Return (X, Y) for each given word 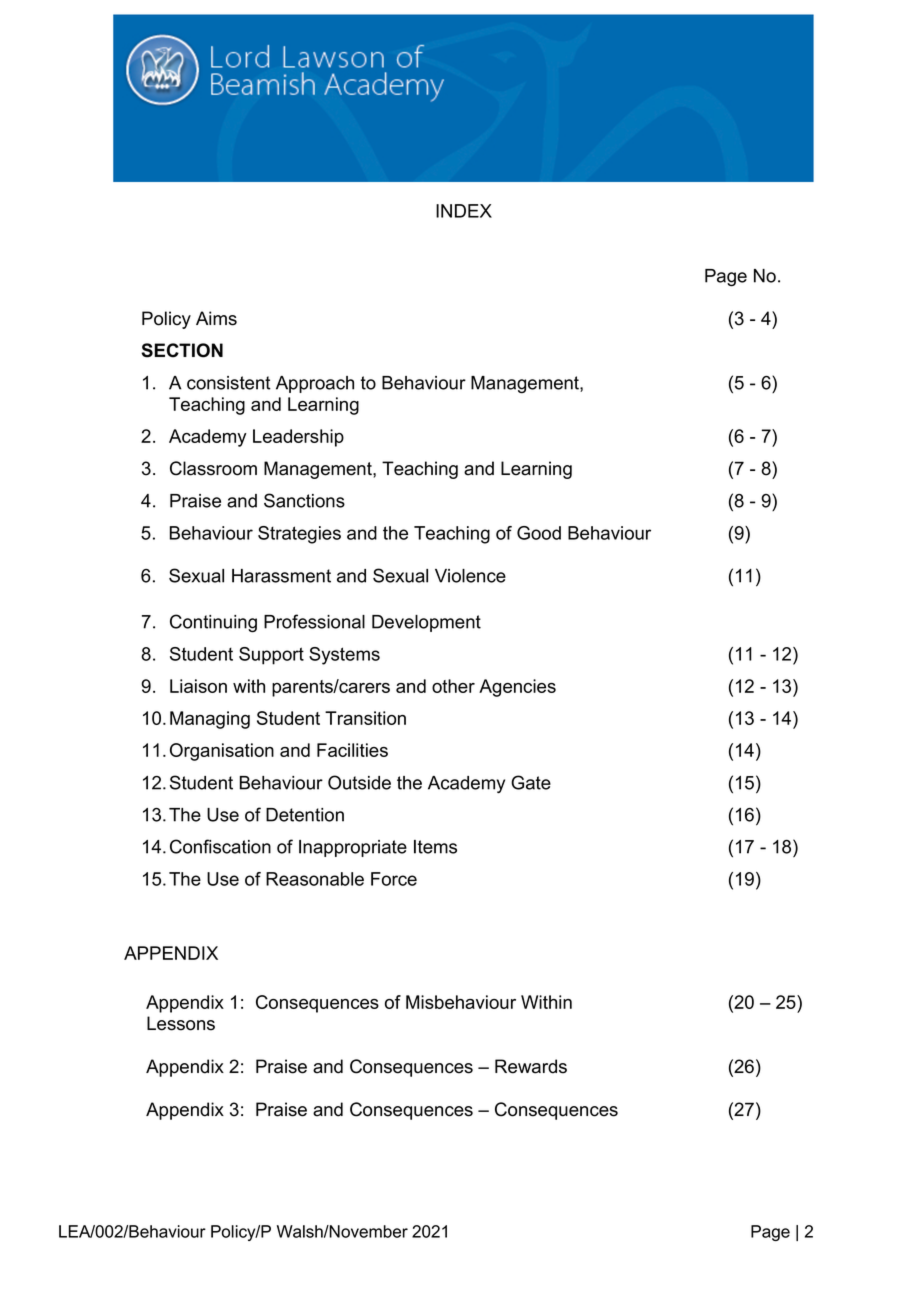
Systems (344, 656)
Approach (315, 384)
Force (394, 879)
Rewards (531, 1066)
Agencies (517, 688)
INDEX (464, 211)
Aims (216, 318)
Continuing (213, 623)
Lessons (181, 1023)
